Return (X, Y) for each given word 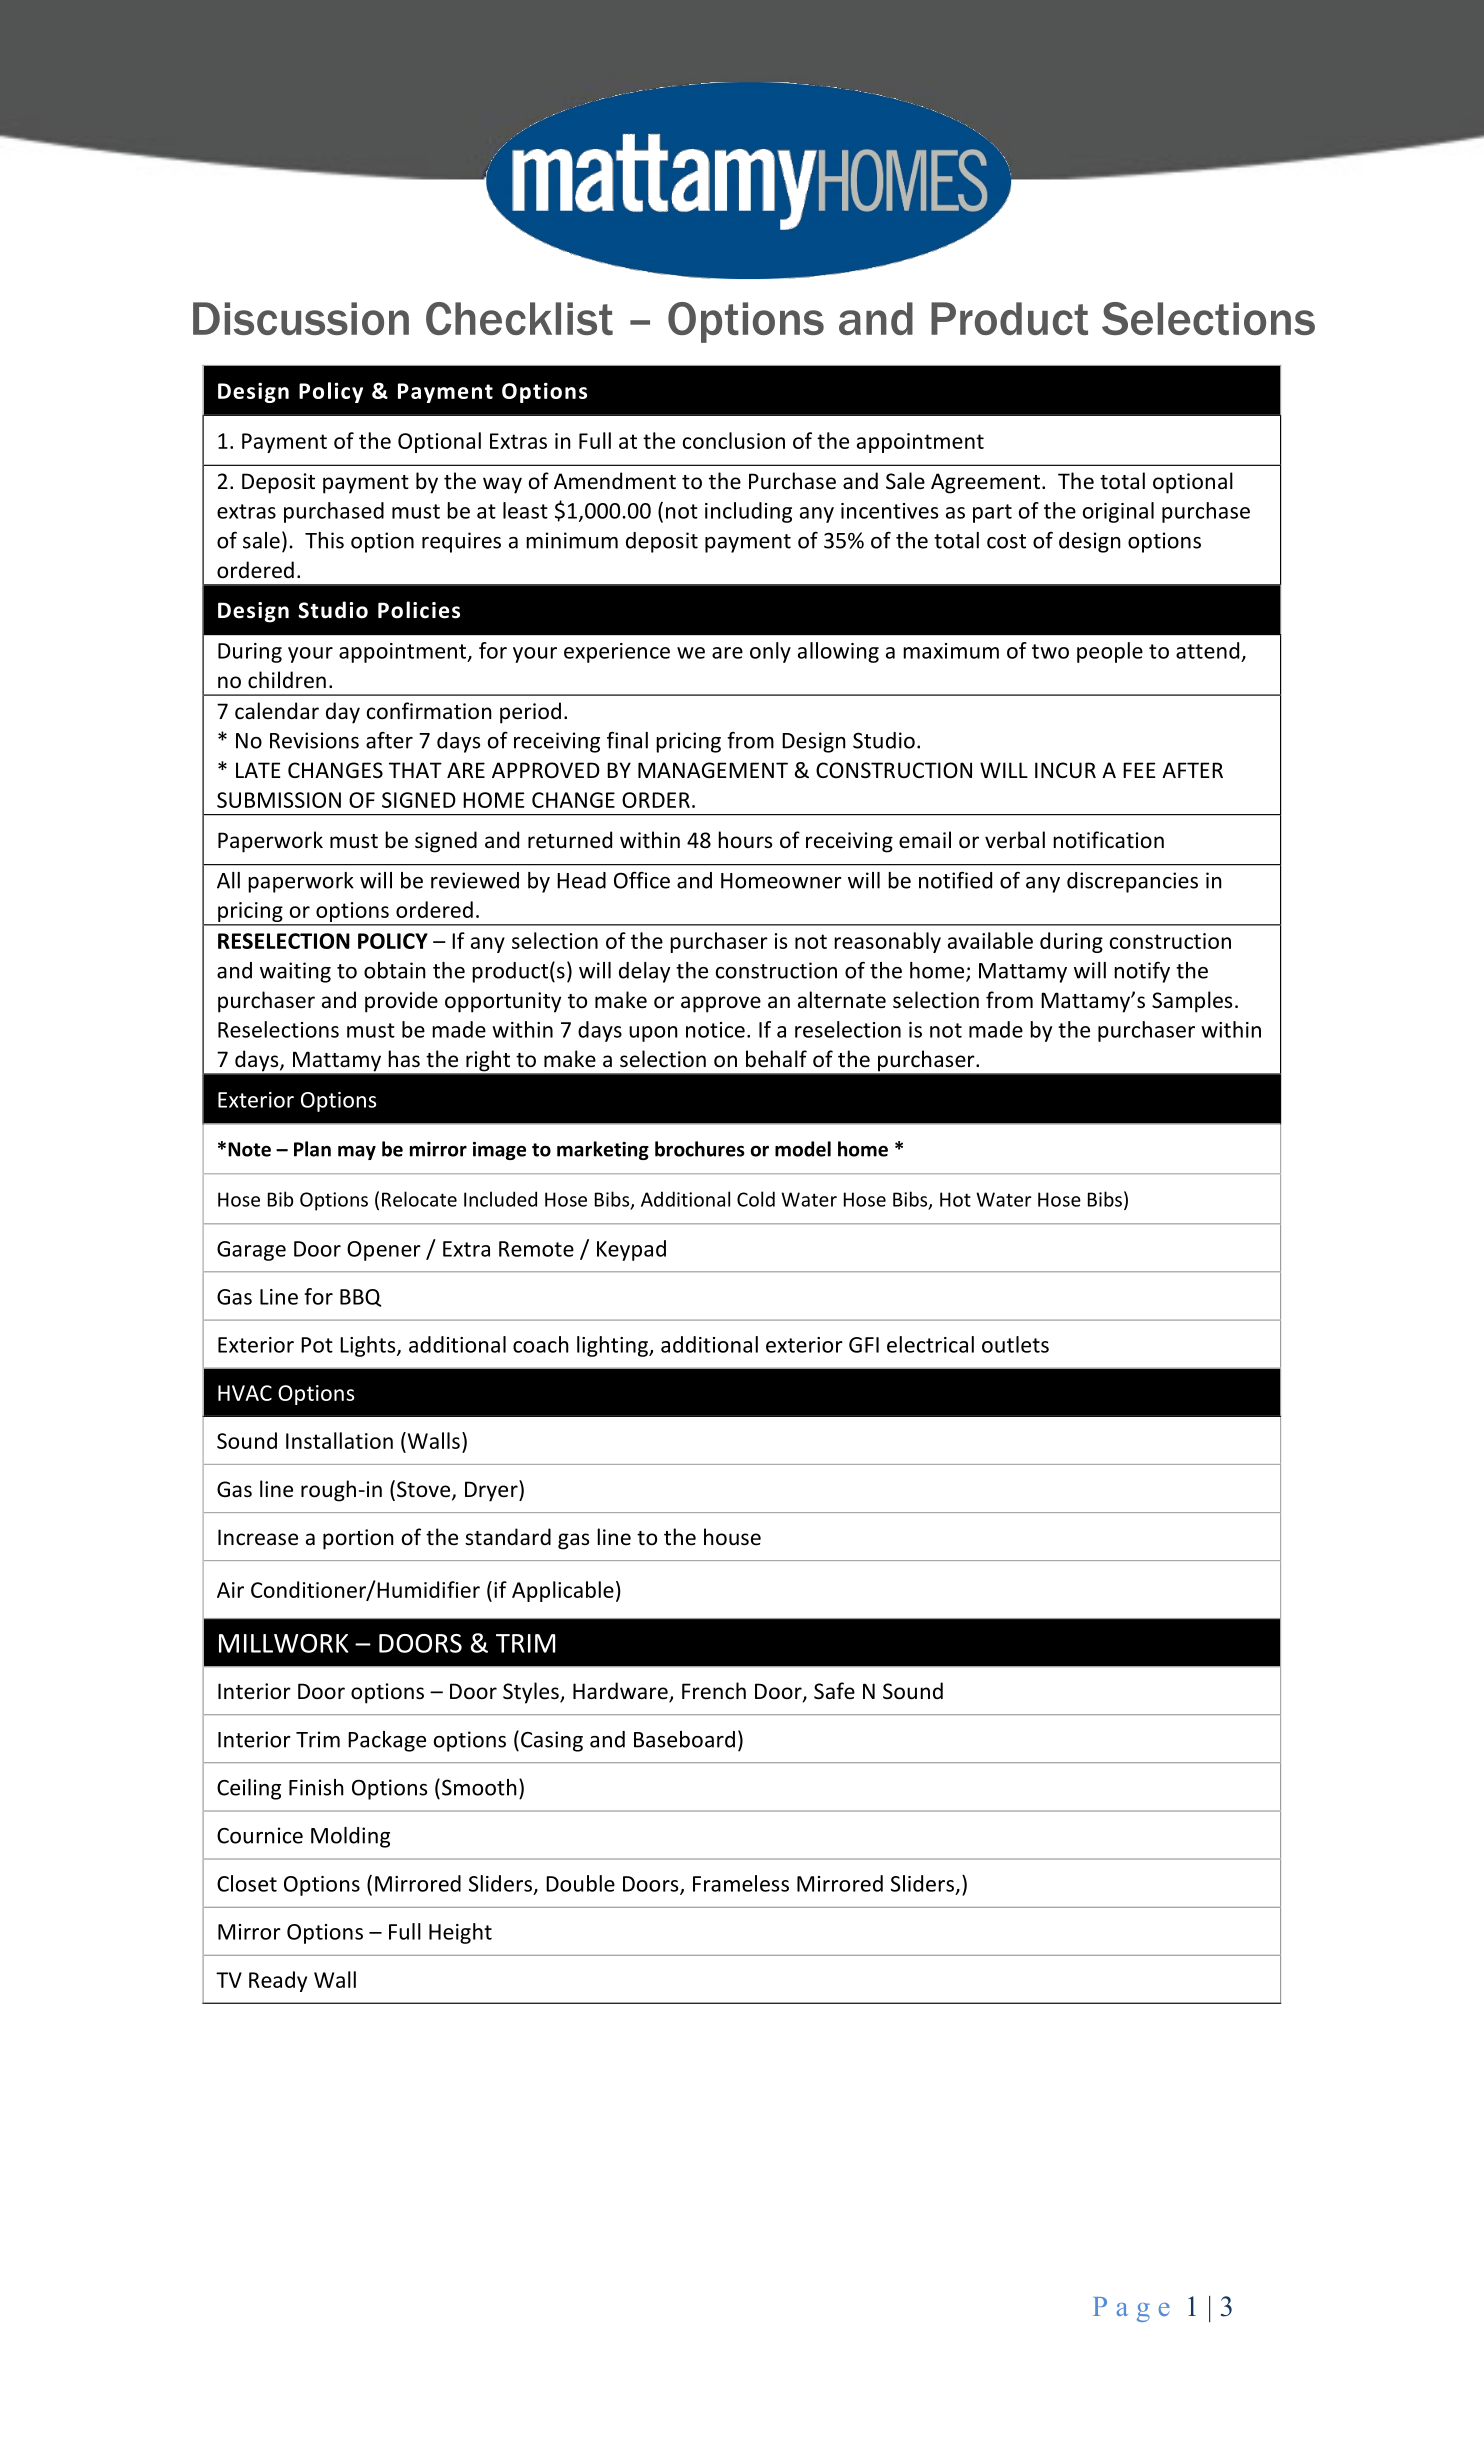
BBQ (360, 1298)
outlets (1015, 1344)
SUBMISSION (279, 800)
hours (745, 839)
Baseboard (684, 1739)
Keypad (631, 1250)
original (1118, 512)
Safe (834, 1691)
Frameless (741, 1883)
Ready (278, 1981)
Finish (316, 1787)
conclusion (734, 440)
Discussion (301, 318)
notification (1108, 839)
